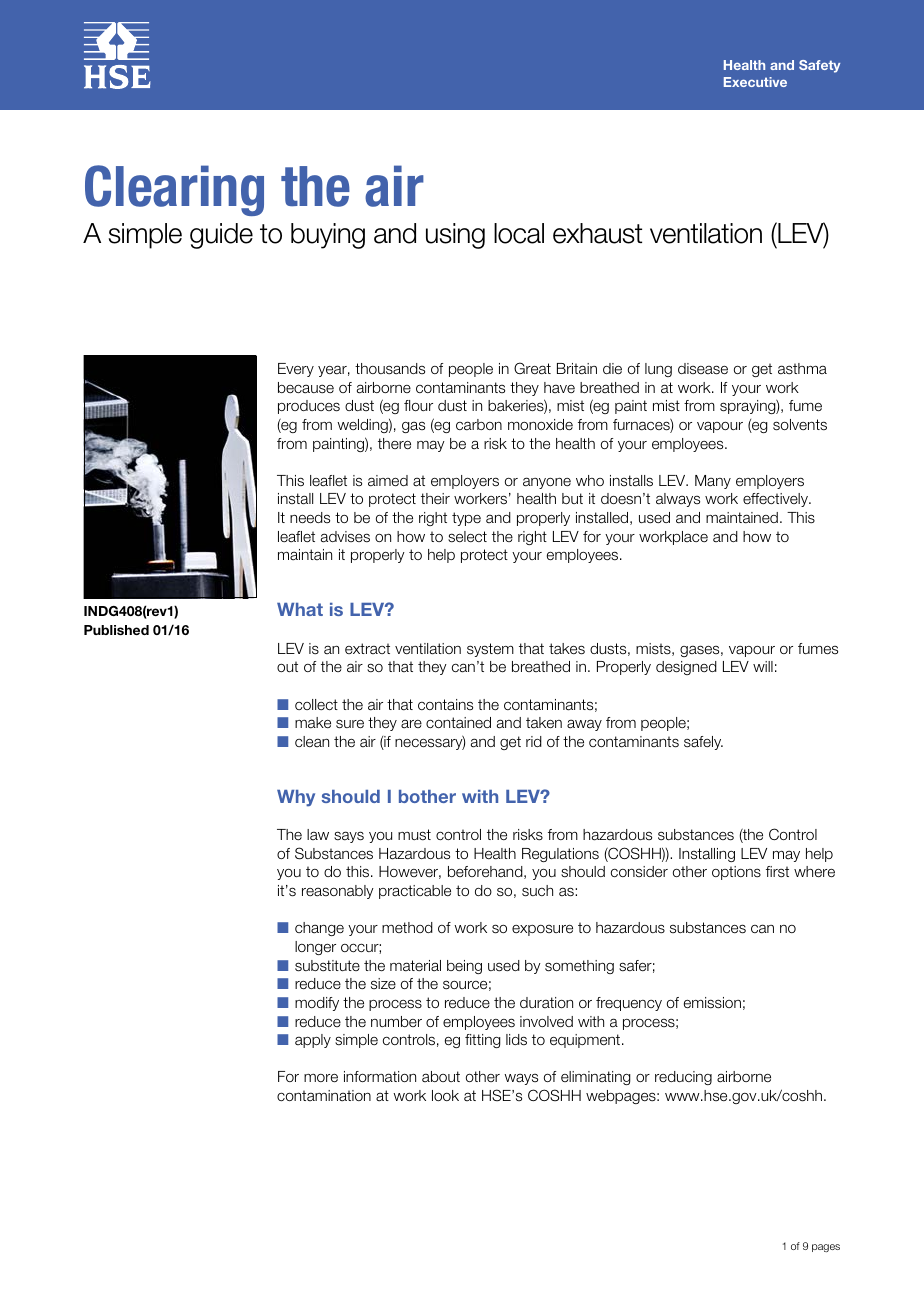  What do you see at coordinates (309, 407) in the screenshot?
I see `produces` at bounding box center [309, 407].
